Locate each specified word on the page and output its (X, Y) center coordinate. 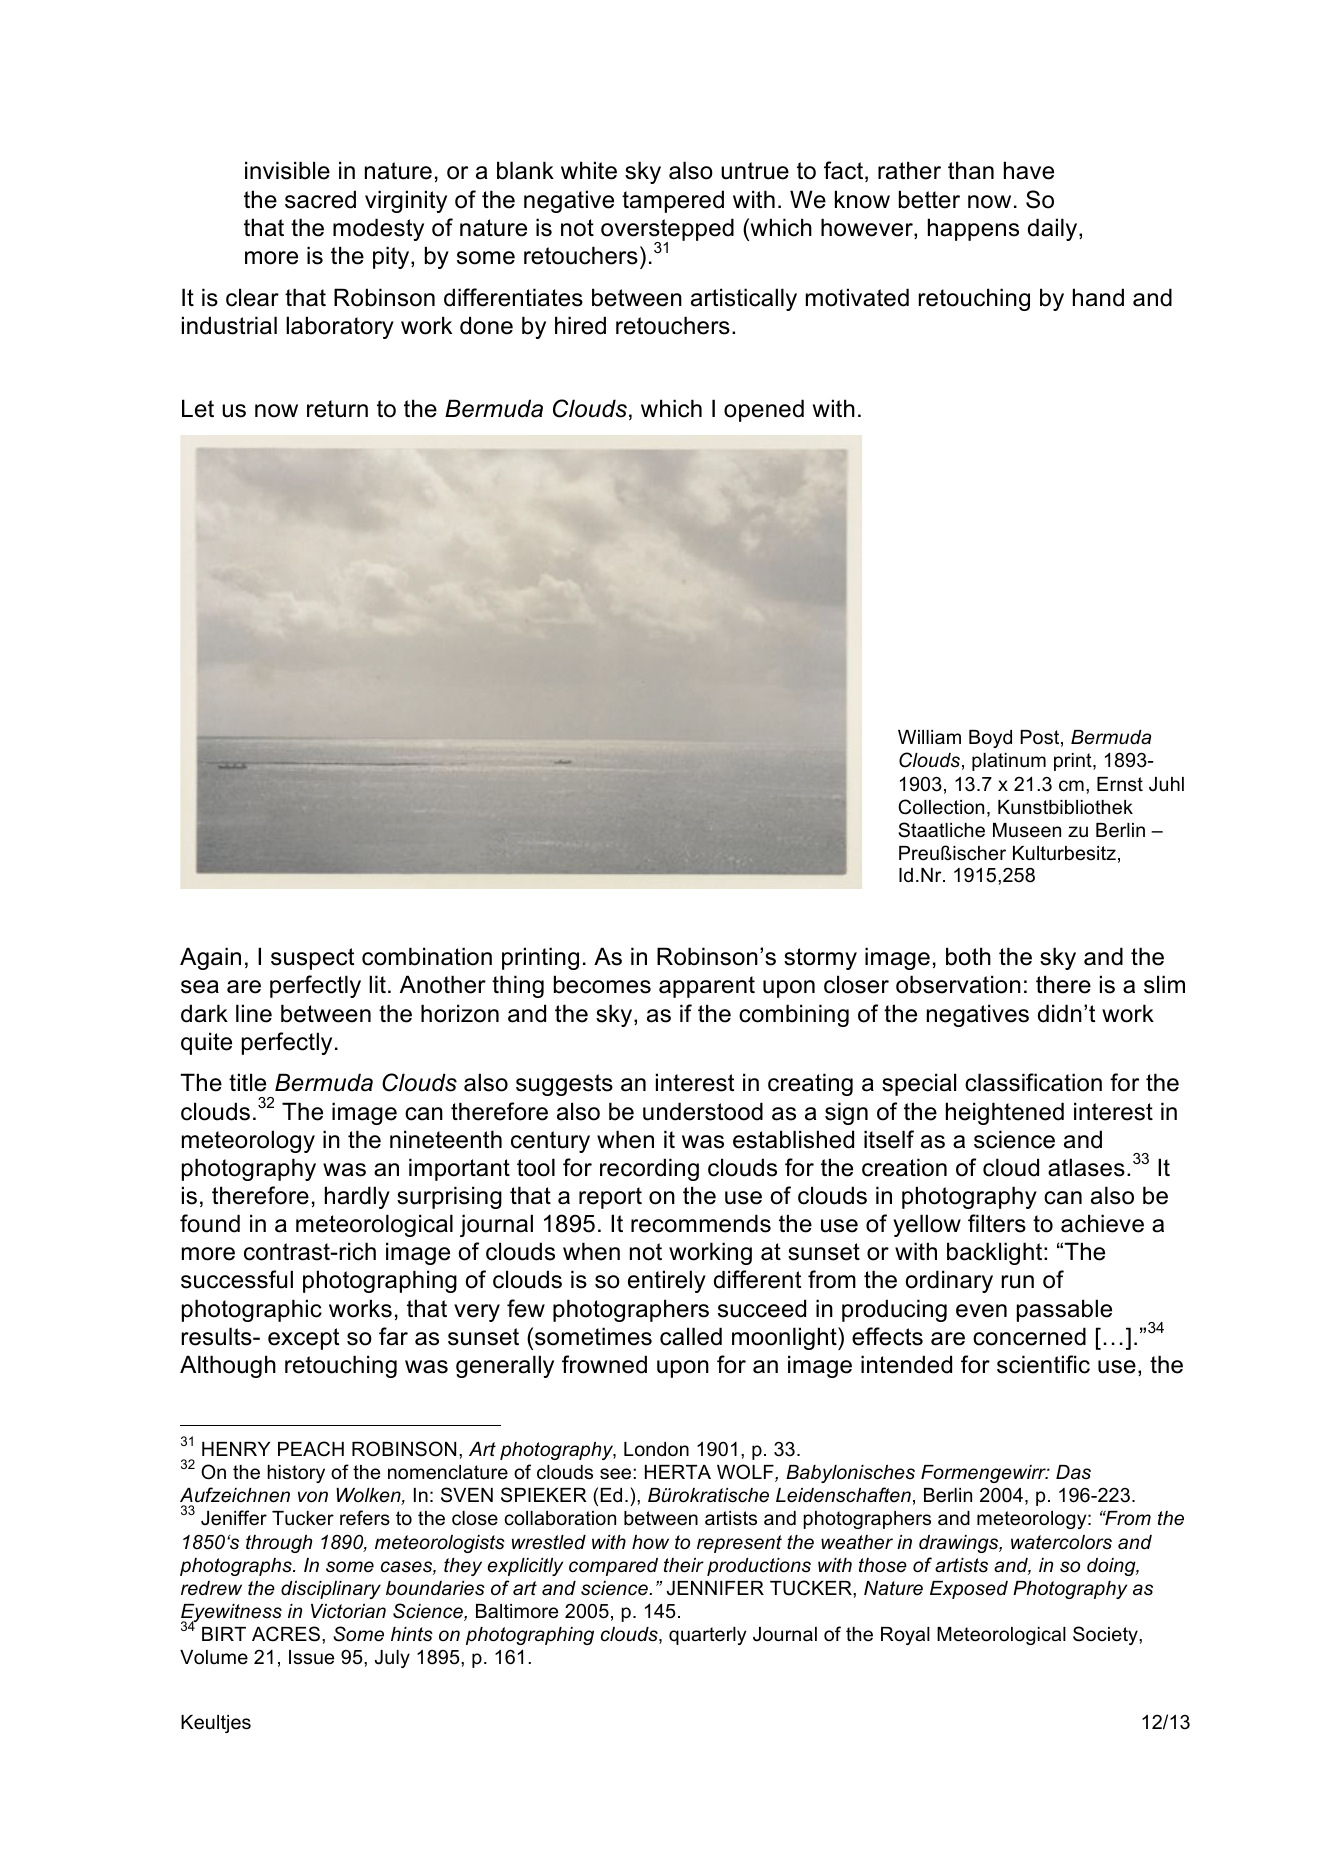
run (1018, 1282)
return (337, 409)
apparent (707, 987)
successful (237, 1279)
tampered (673, 201)
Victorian (348, 1611)
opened (764, 410)
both (968, 956)
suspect (312, 959)
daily (1054, 229)
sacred (320, 199)
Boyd (990, 739)
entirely (667, 1281)
